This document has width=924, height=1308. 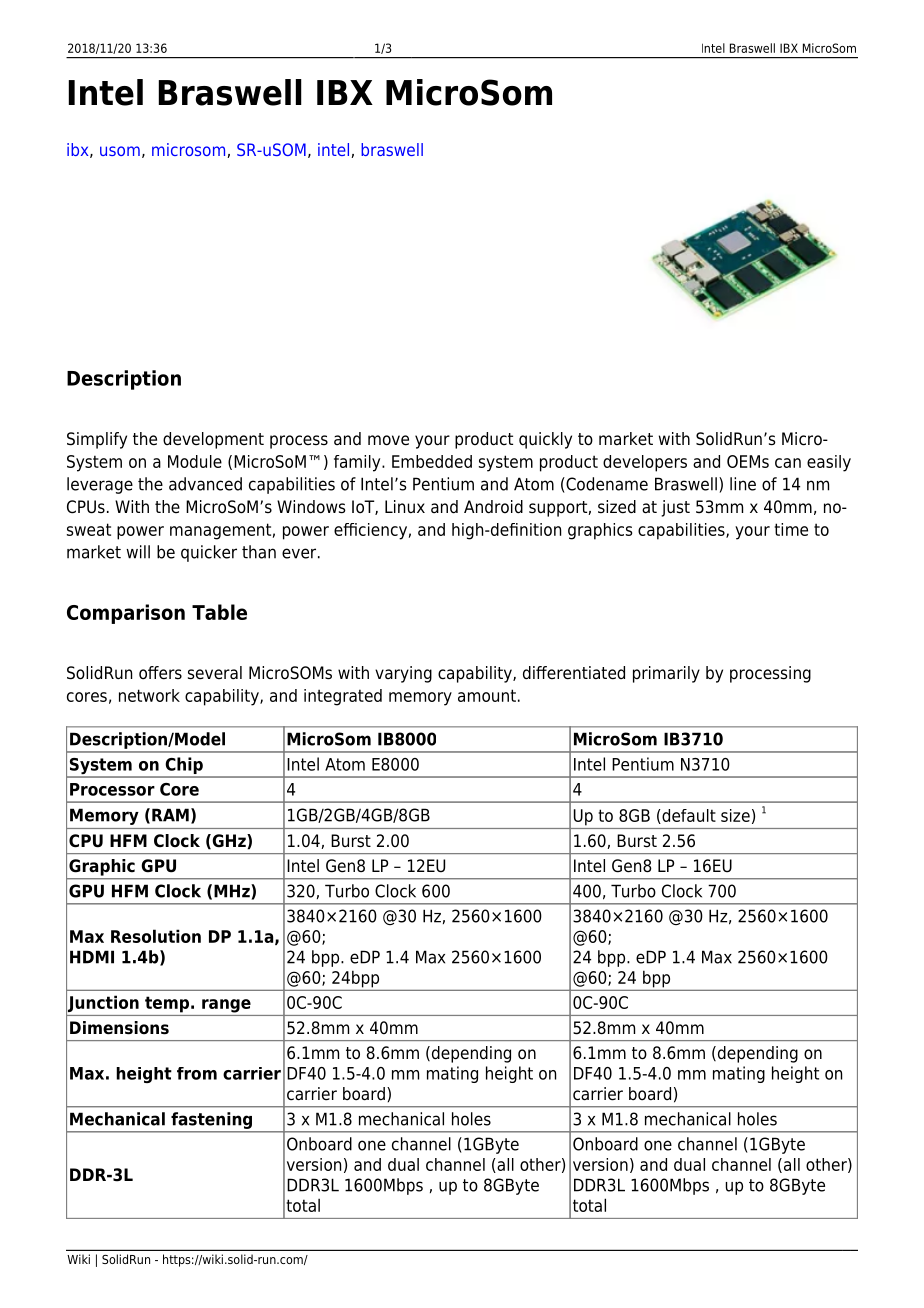 What do you see at coordinates (170, 815) in the document?
I see `RAM` at bounding box center [170, 815].
